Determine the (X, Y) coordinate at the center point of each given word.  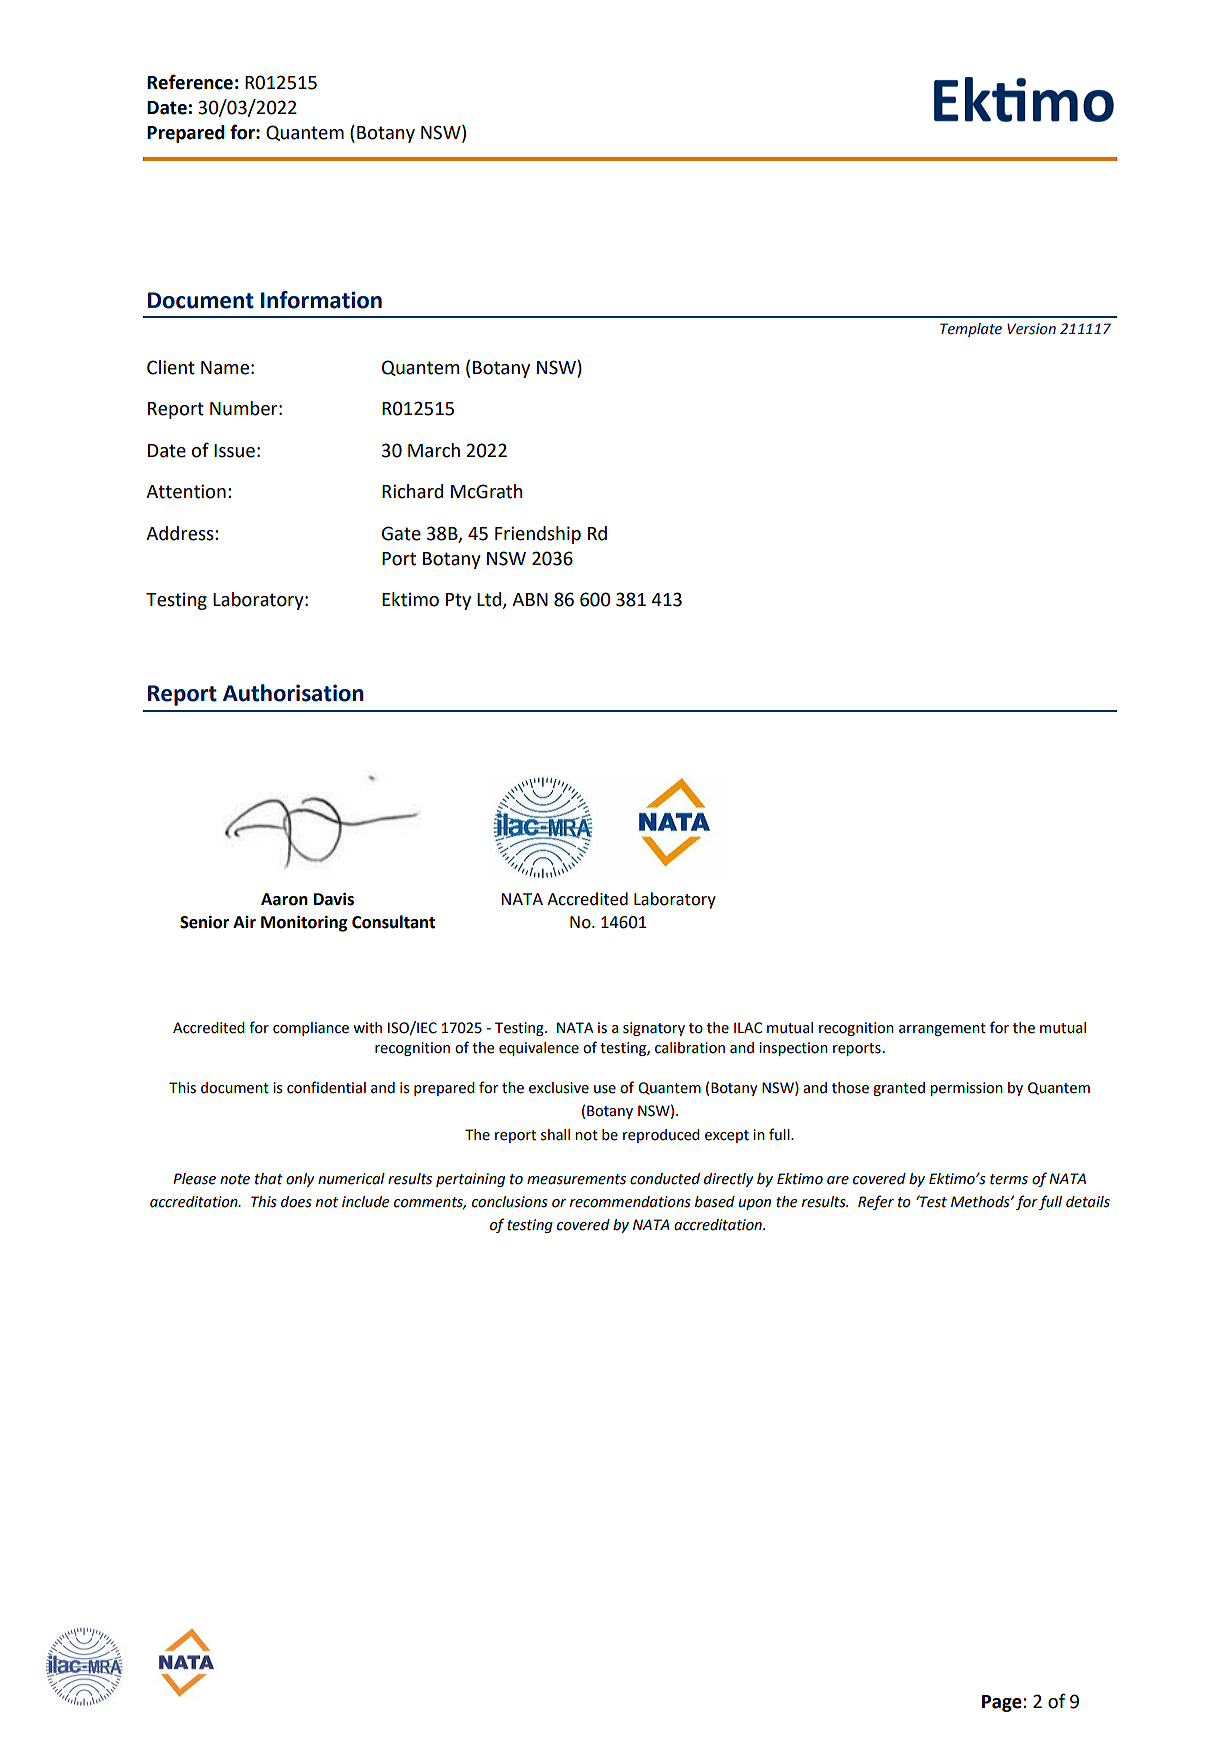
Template (971, 330)
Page (1003, 1703)
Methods (981, 1202)
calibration (690, 1048)
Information (321, 300)
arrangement (942, 1029)
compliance (311, 1029)
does (296, 1202)
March (434, 450)
